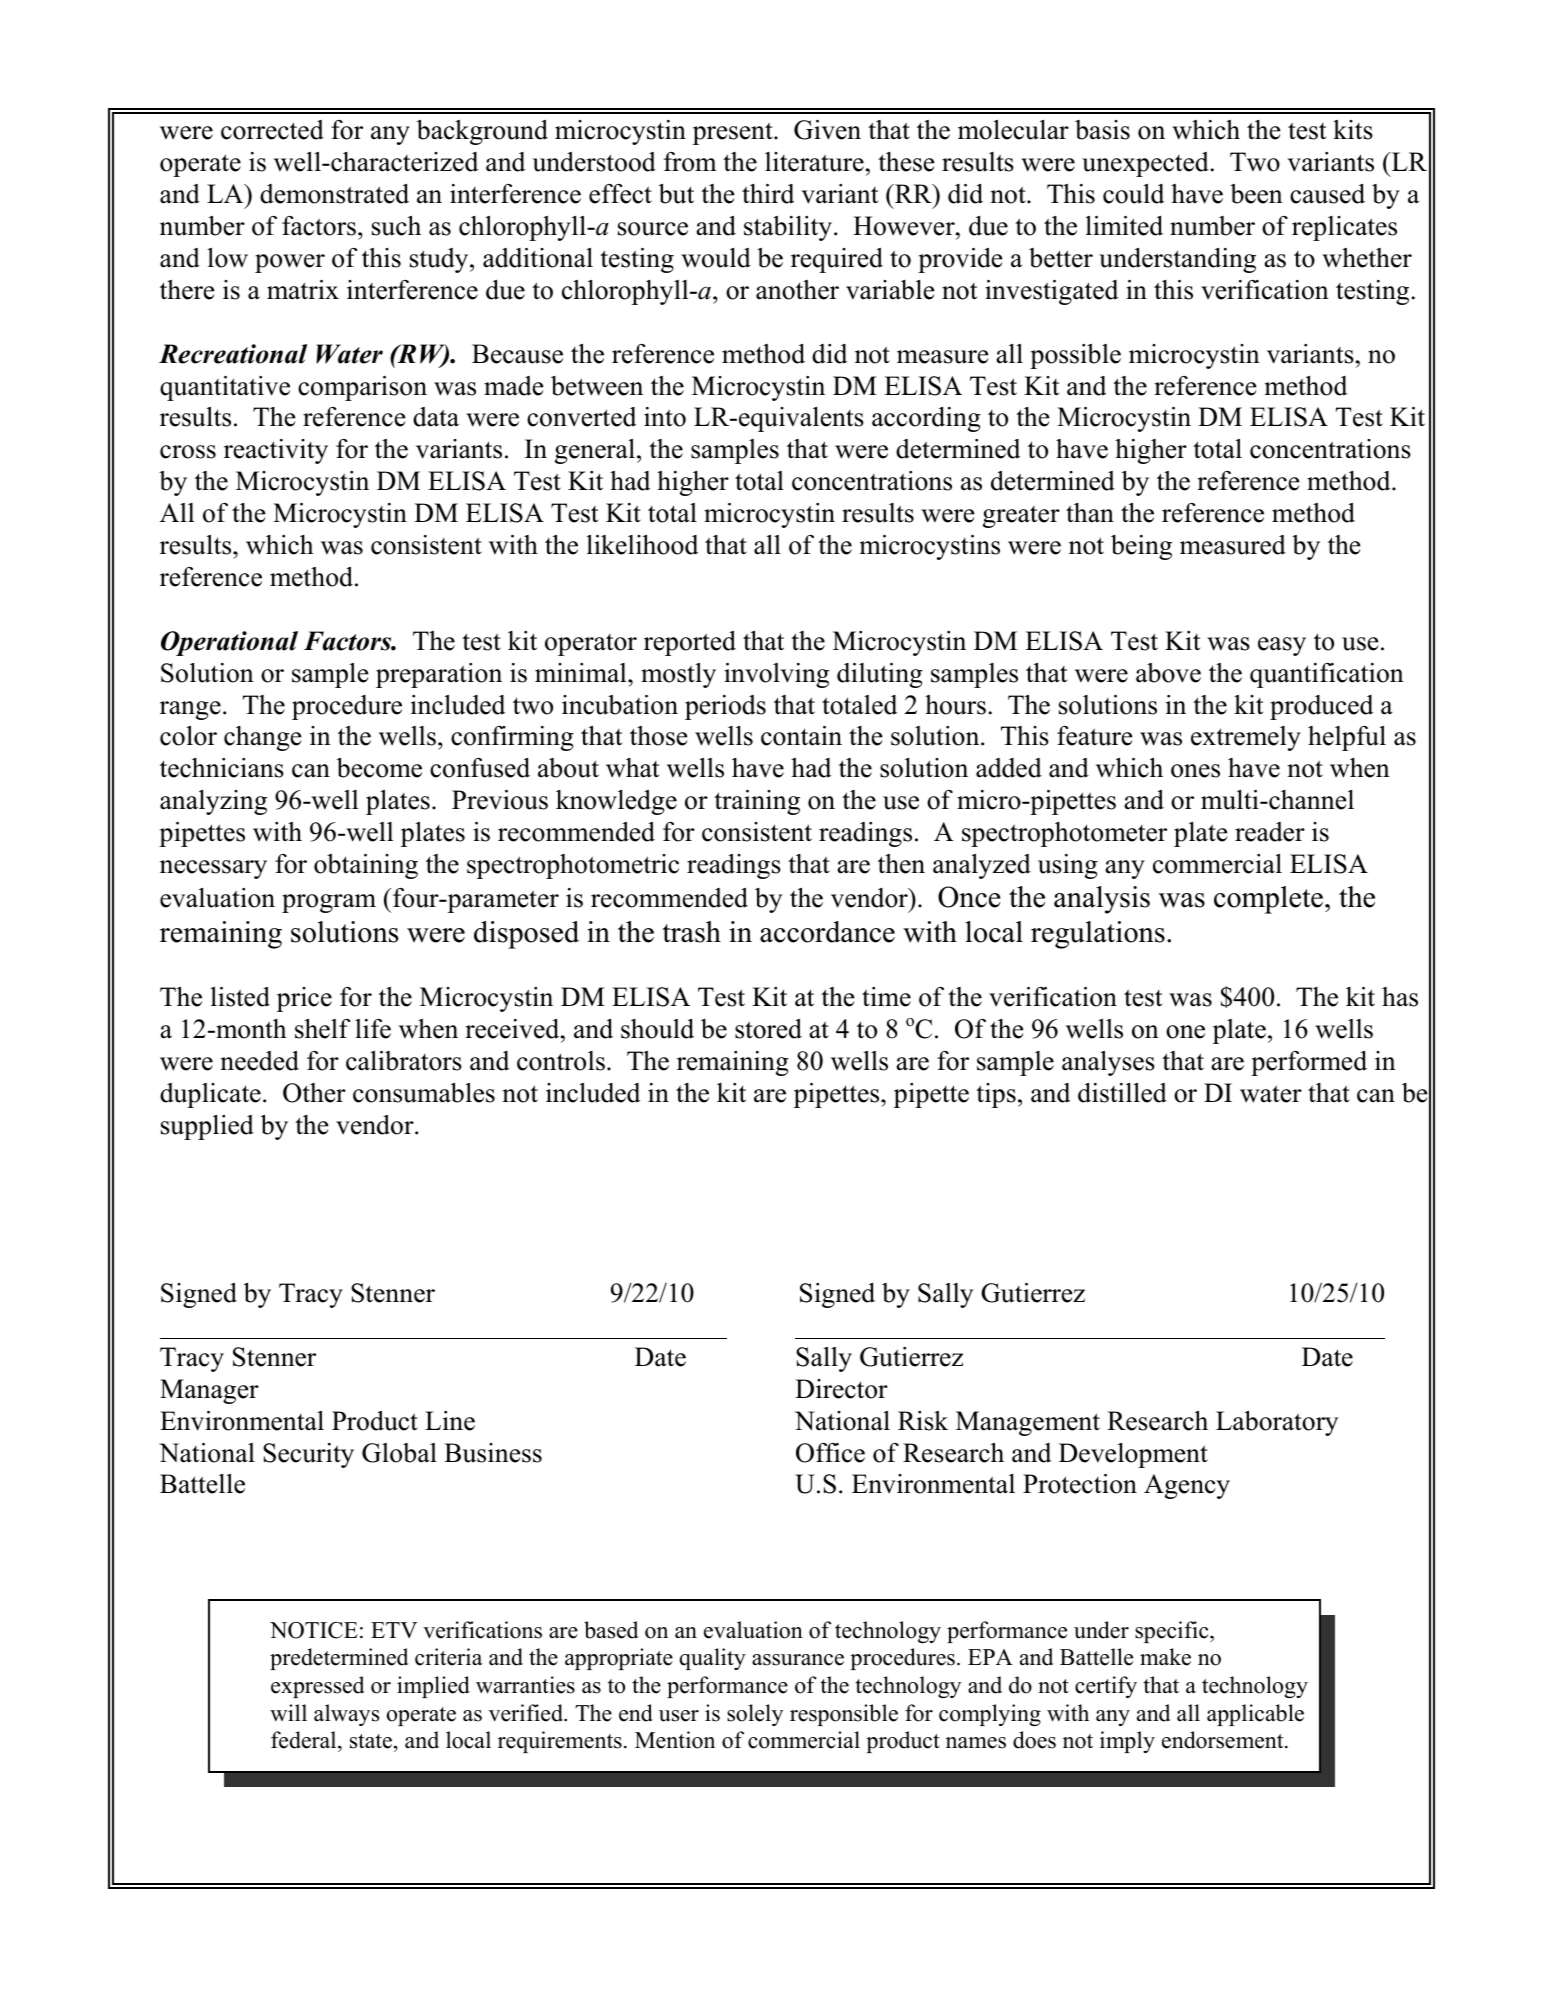 This screenshot has width=1543, height=1997. Describe the element at coordinates (827, 932) in the screenshot. I see `accordance` at that location.
